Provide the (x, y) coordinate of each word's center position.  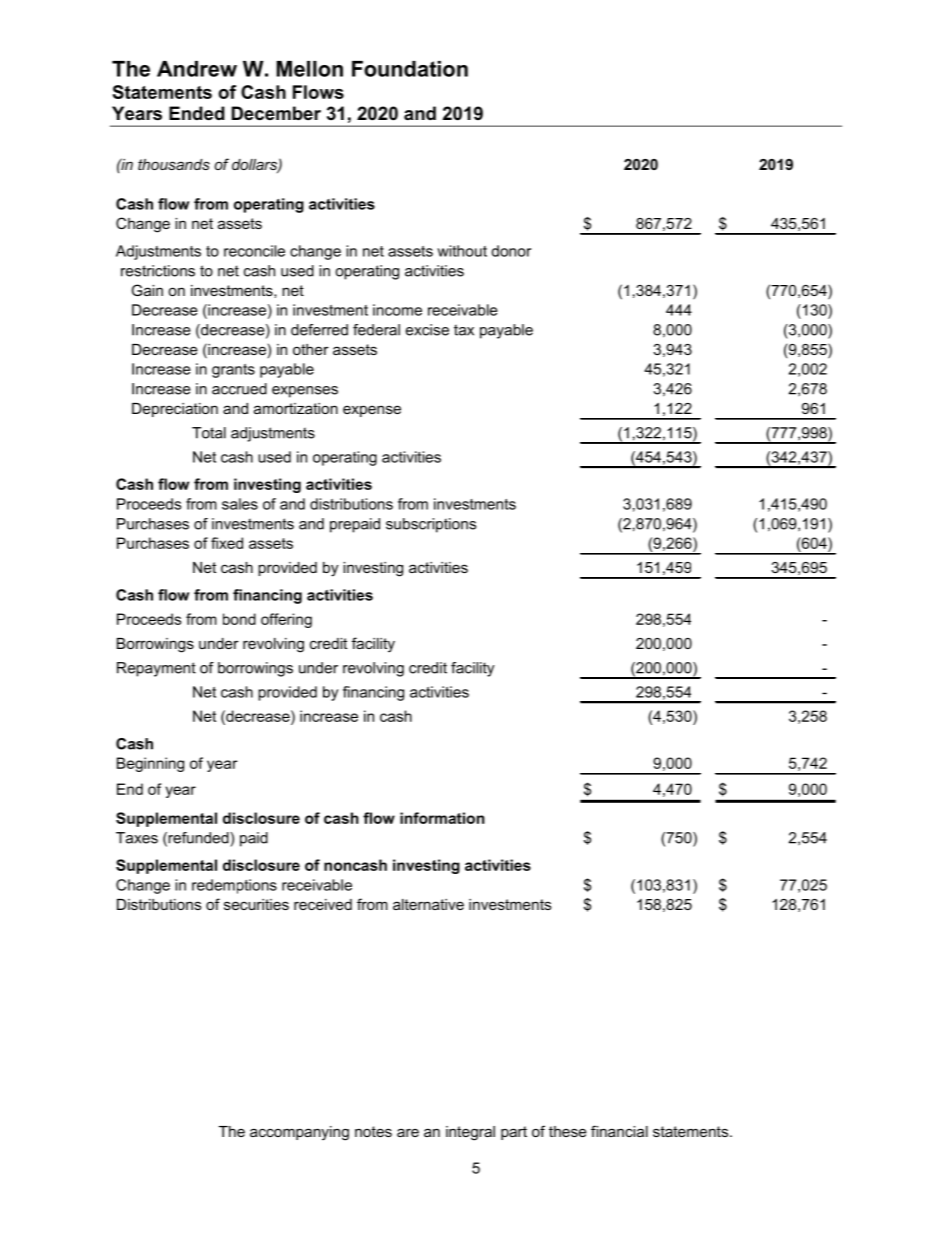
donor (511, 251)
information (442, 818)
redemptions (234, 886)
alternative (428, 904)
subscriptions (431, 525)
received (323, 904)
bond (239, 619)
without (462, 251)
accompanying (299, 1133)
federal (376, 330)
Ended (197, 113)
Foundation (410, 69)
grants (233, 371)
